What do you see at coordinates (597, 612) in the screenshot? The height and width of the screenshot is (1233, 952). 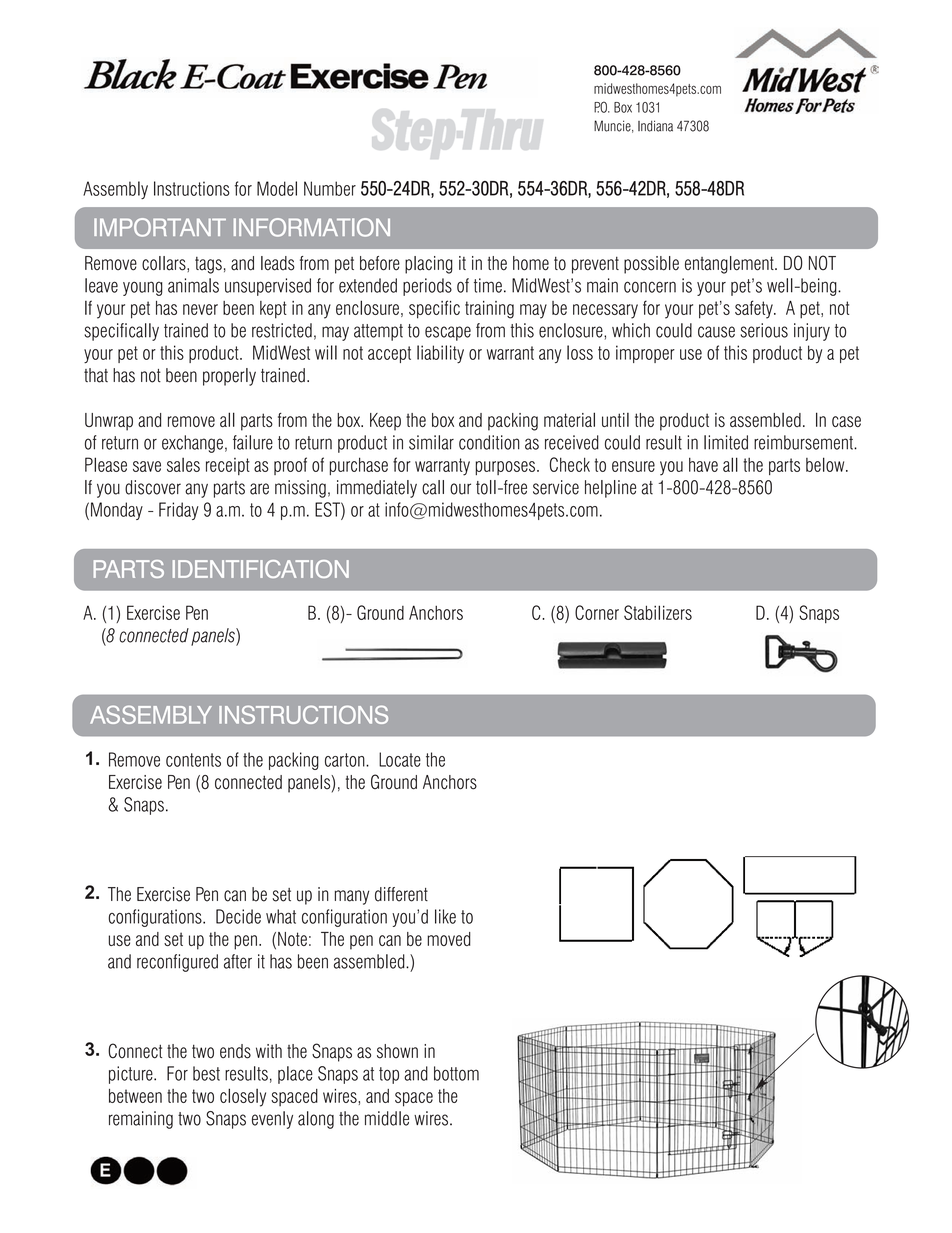 I see `Corner` at bounding box center [597, 612].
